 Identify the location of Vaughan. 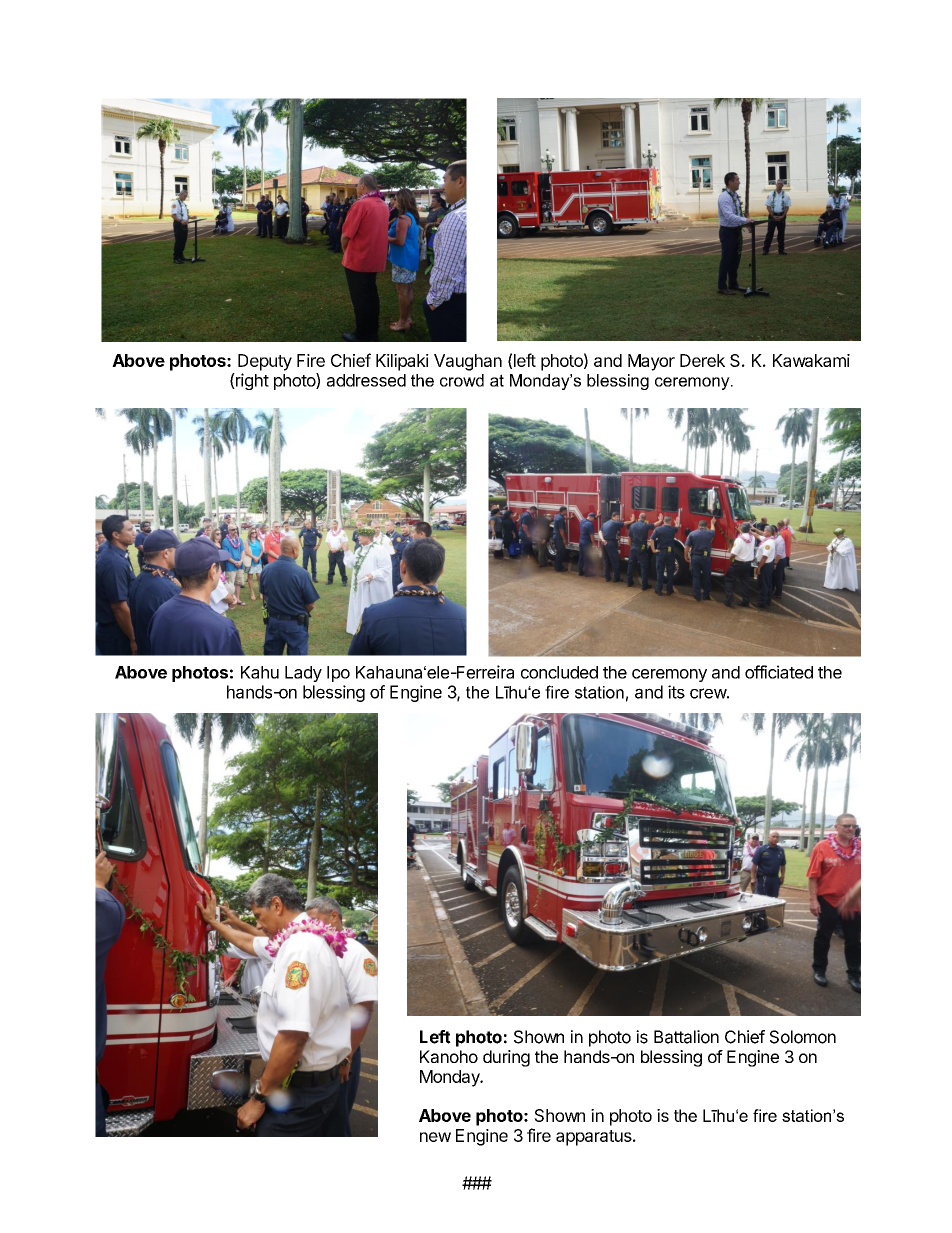
(468, 362).
